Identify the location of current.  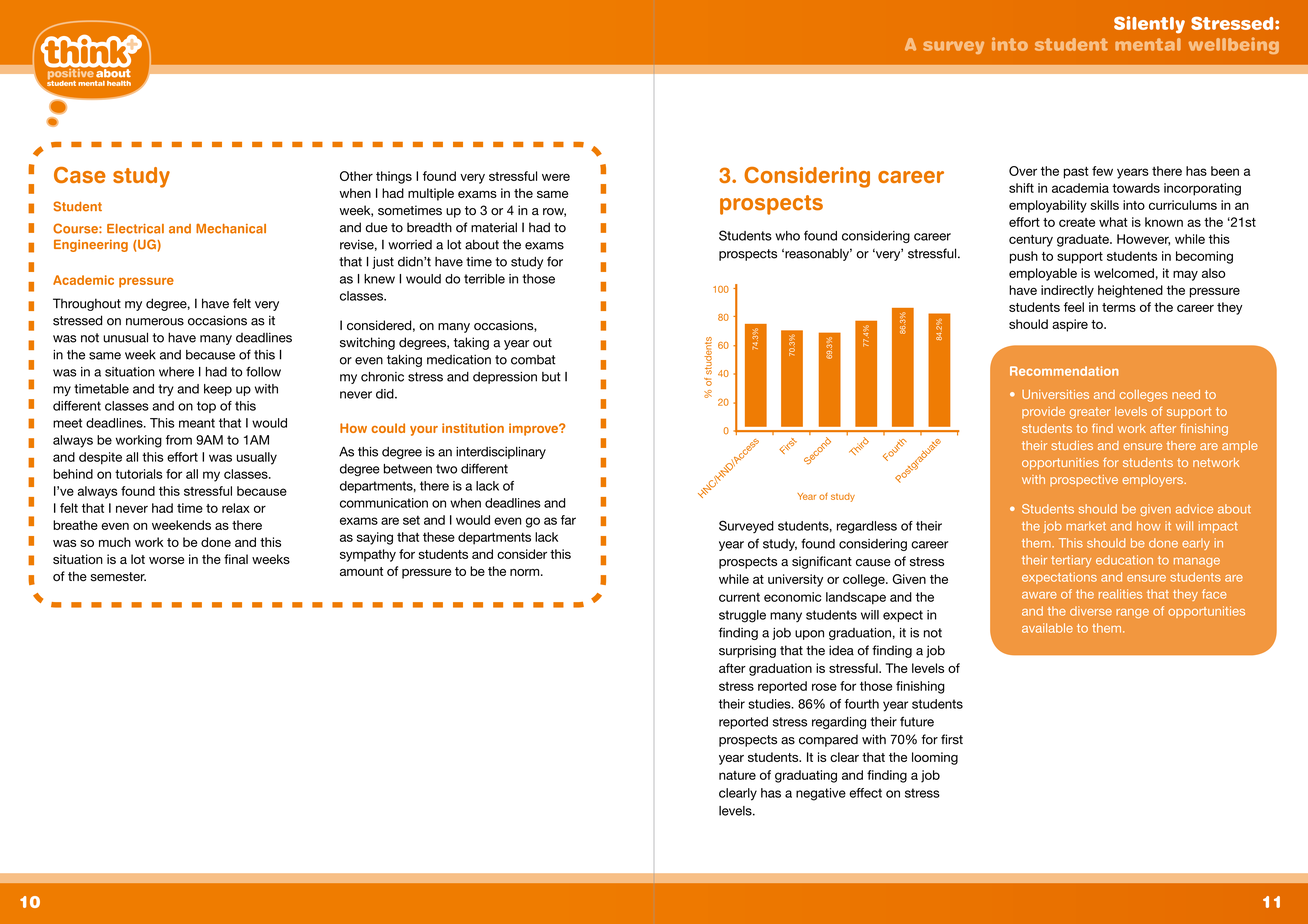
(739, 597).
